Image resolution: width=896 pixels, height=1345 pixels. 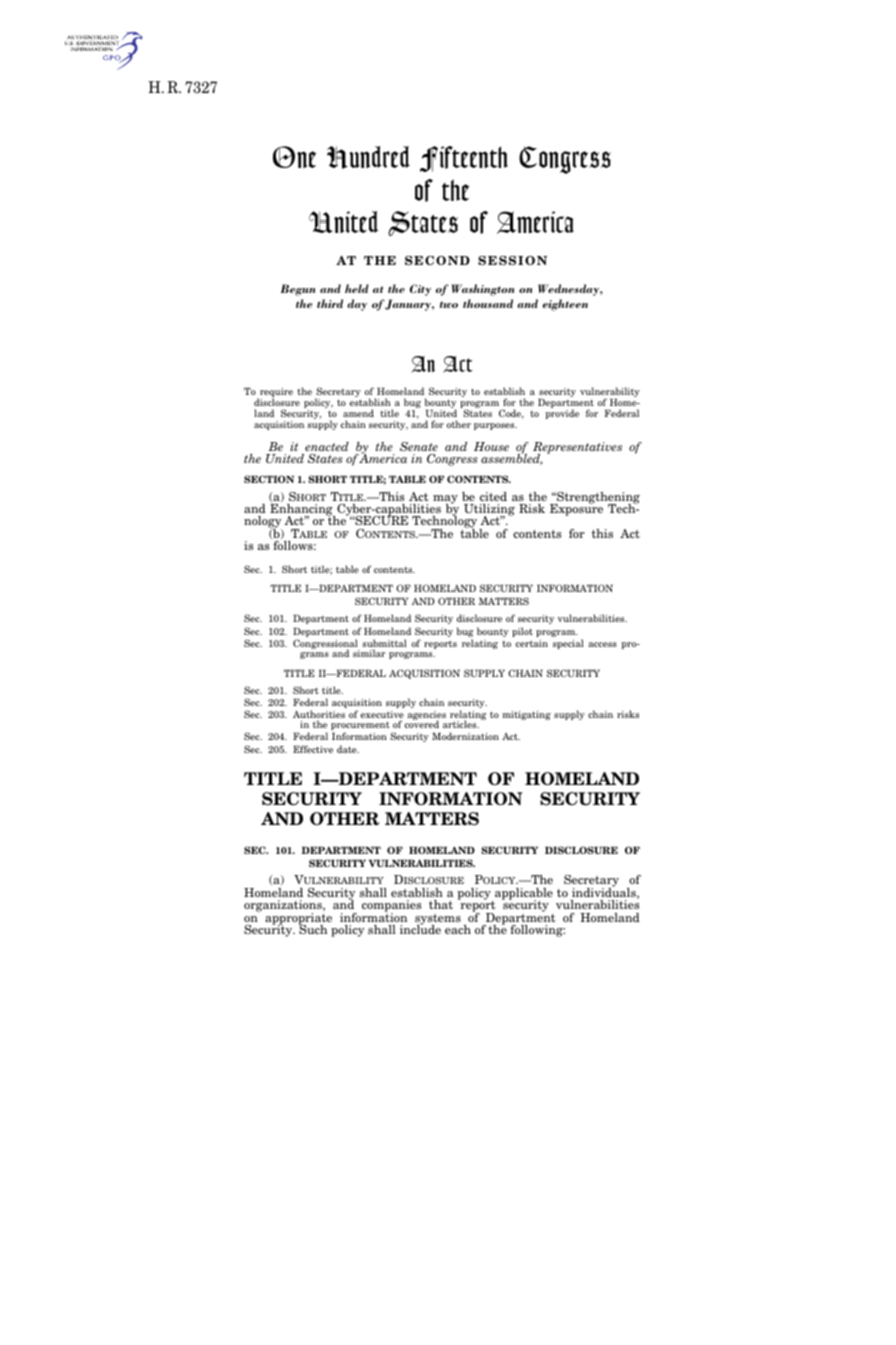 I want to click on provide, so click(x=562, y=414).
